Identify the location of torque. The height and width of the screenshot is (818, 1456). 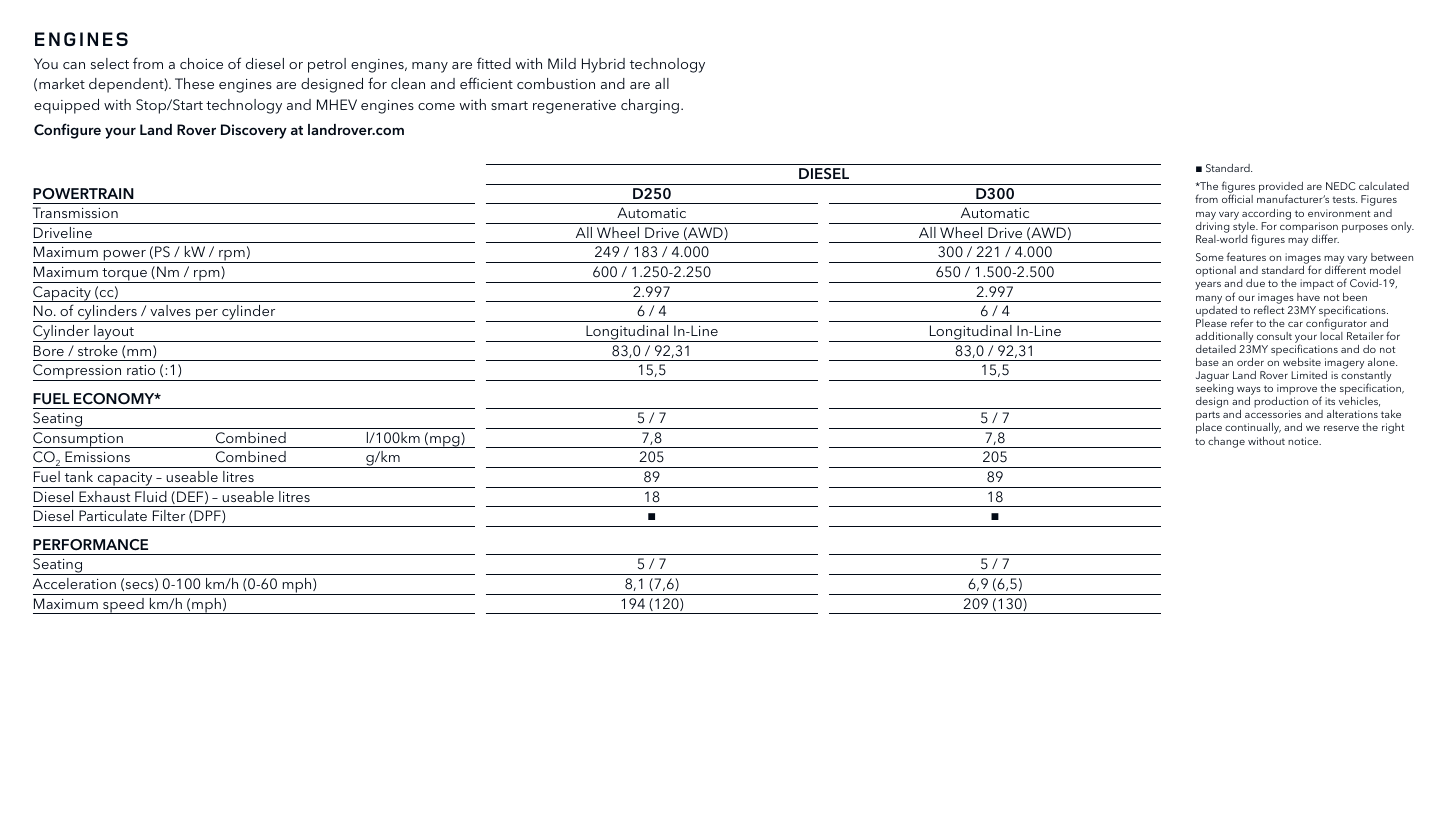
(124, 275).
